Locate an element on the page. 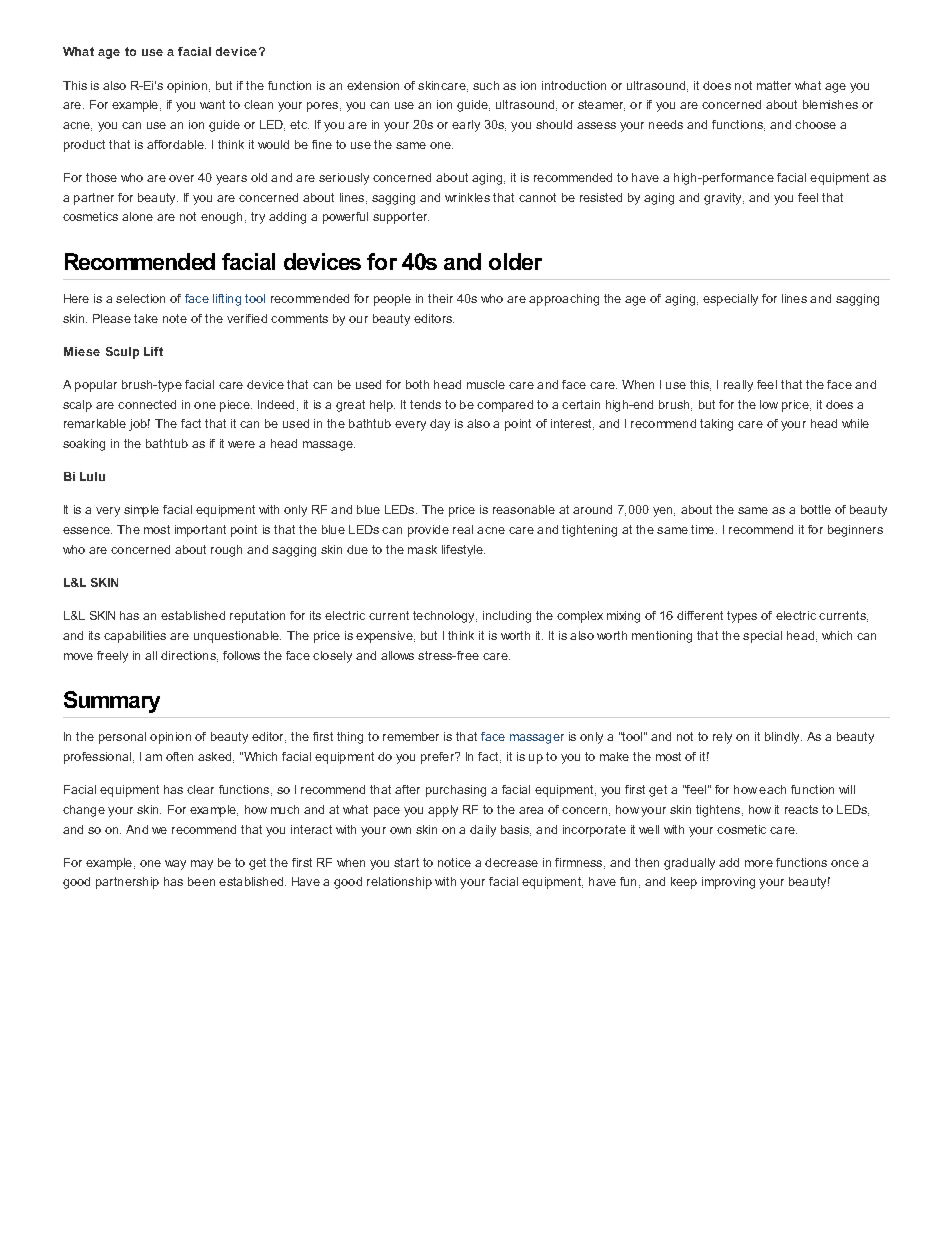 Image resolution: width=952 pixels, height=1233 pixels. early is located at coordinates (466, 126).
